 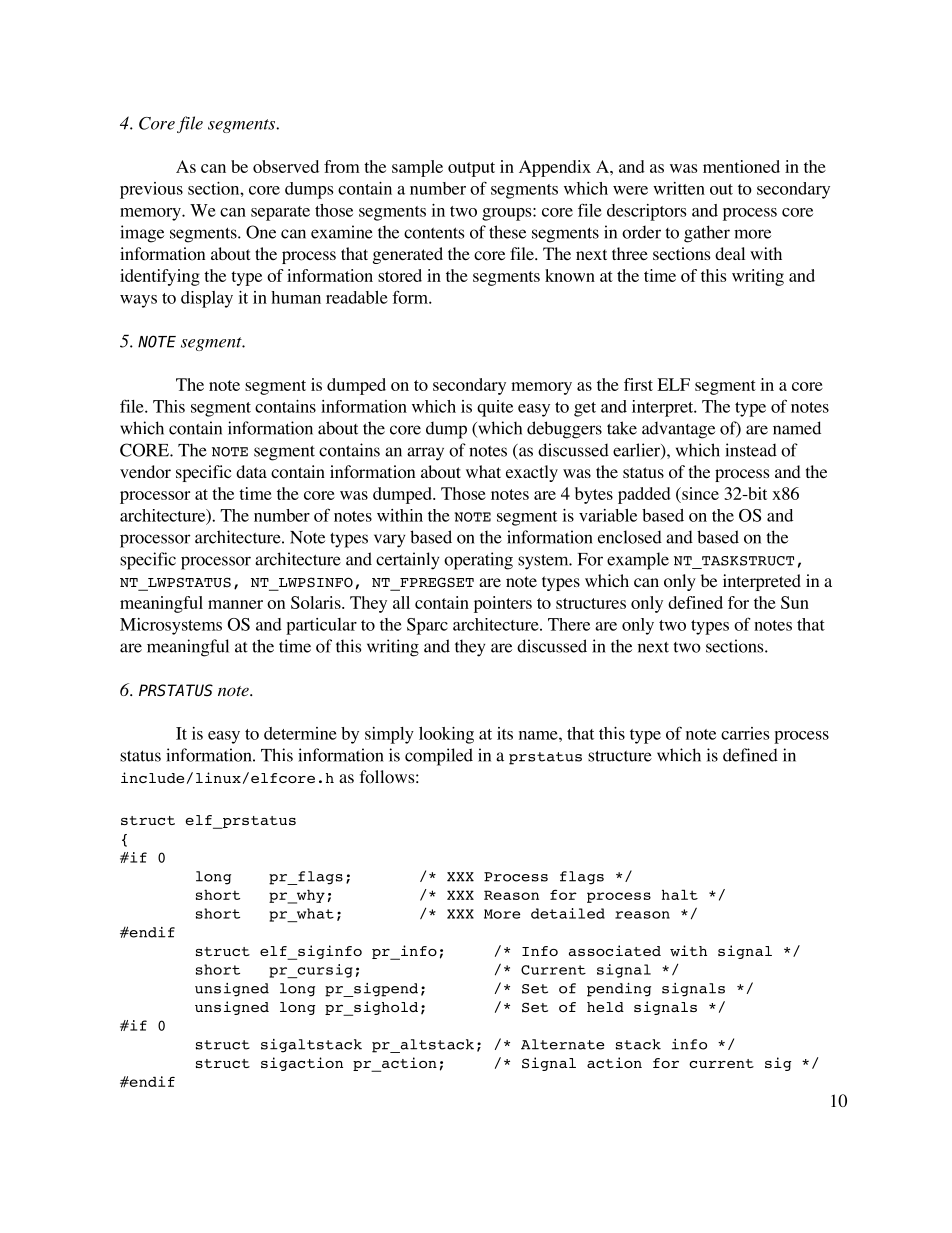 I want to click on data, so click(x=251, y=471).
